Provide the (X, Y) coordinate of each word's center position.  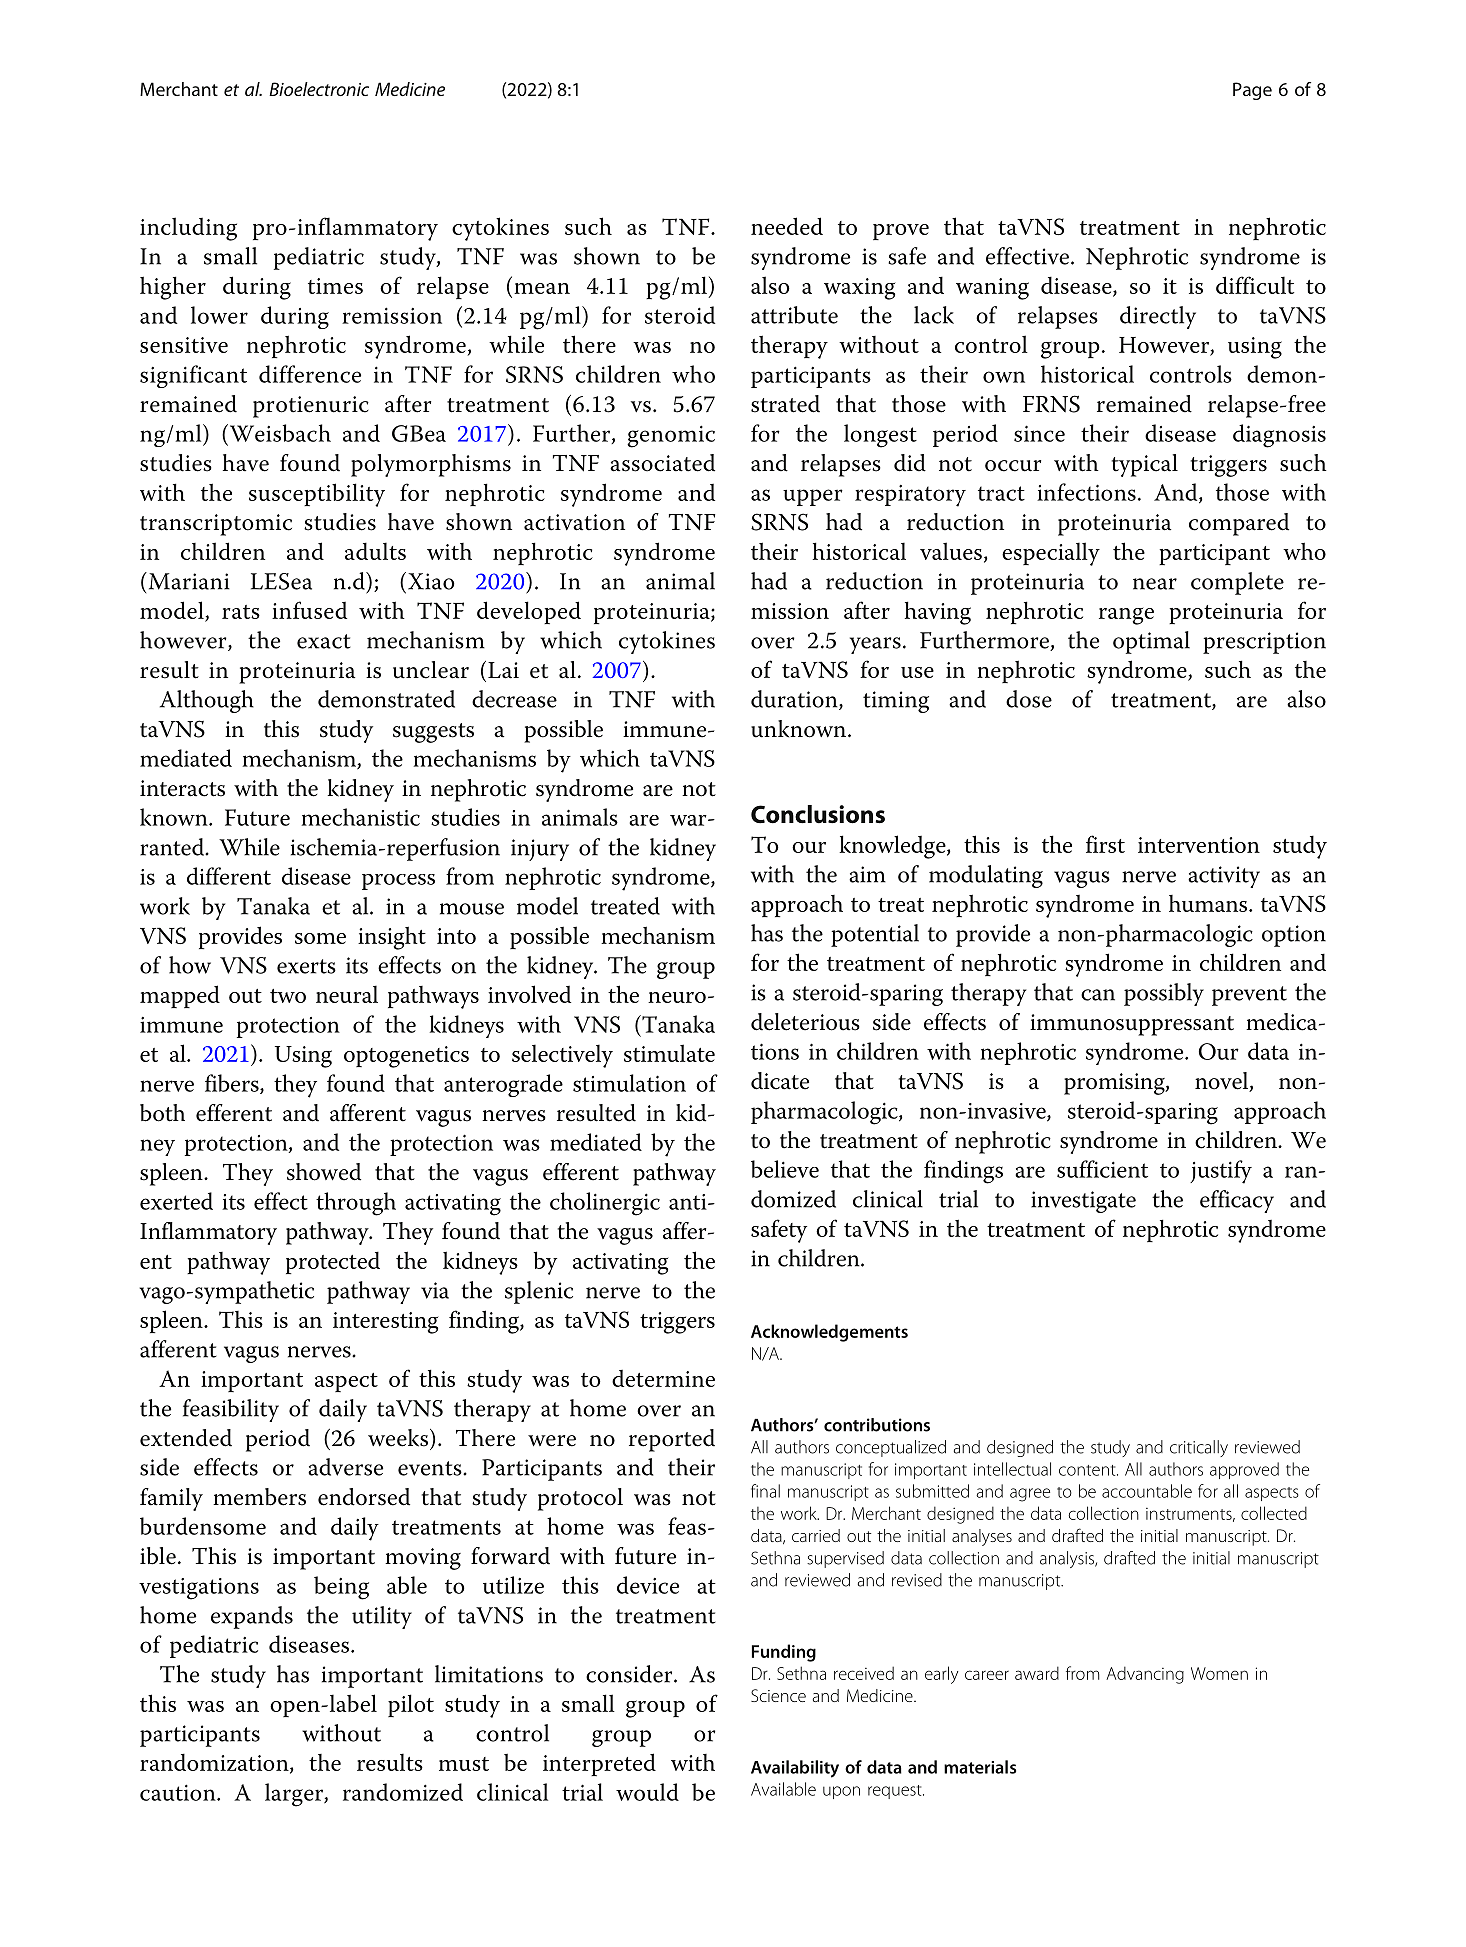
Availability (795, 1769)
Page (1252, 91)
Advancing (1145, 1675)
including (188, 229)
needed (787, 226)
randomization (215, 1763)
